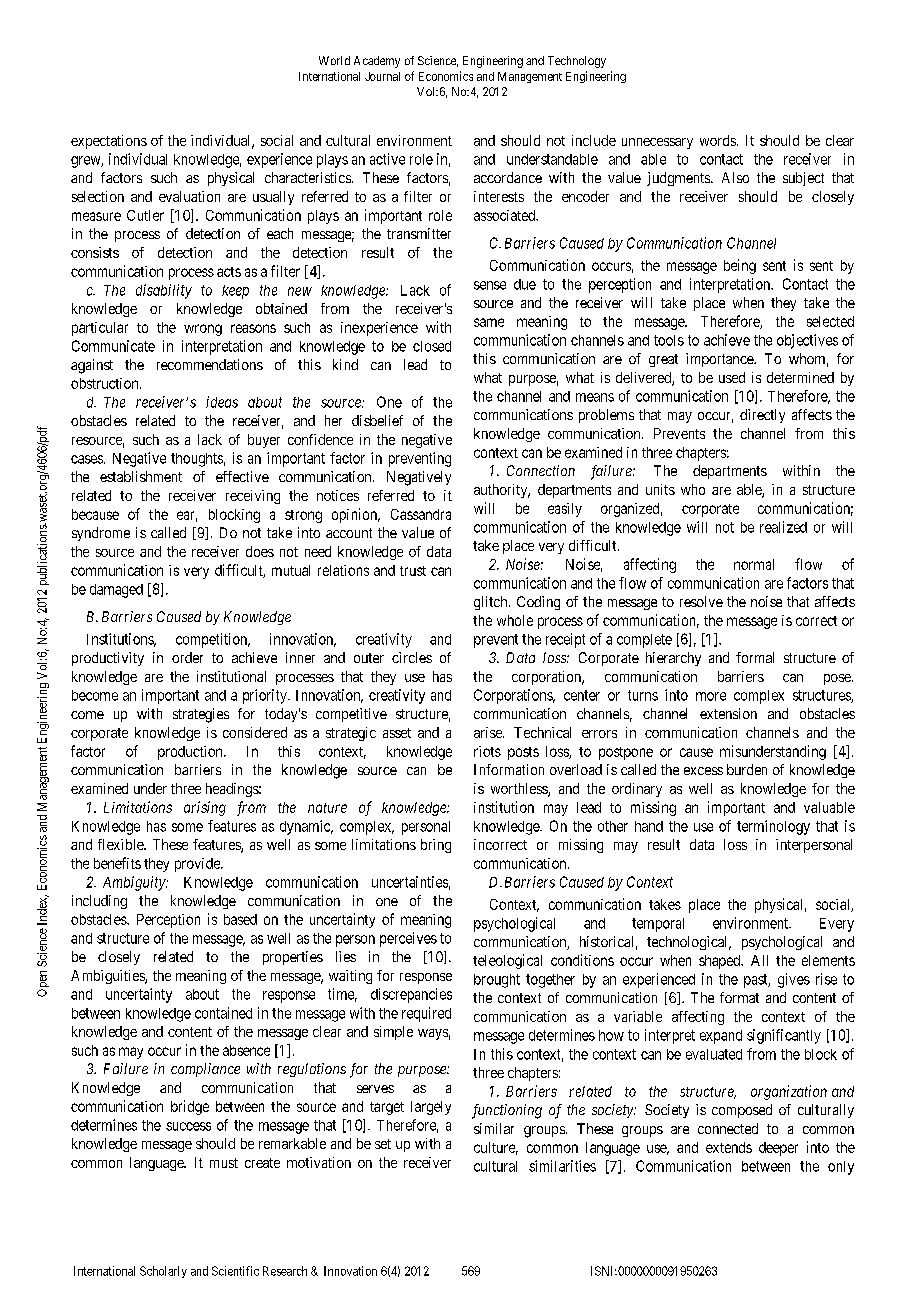  What do you see at coordinates (412, 657) in the screenshot?
I see `circles` at bounding box center [412, 657].
